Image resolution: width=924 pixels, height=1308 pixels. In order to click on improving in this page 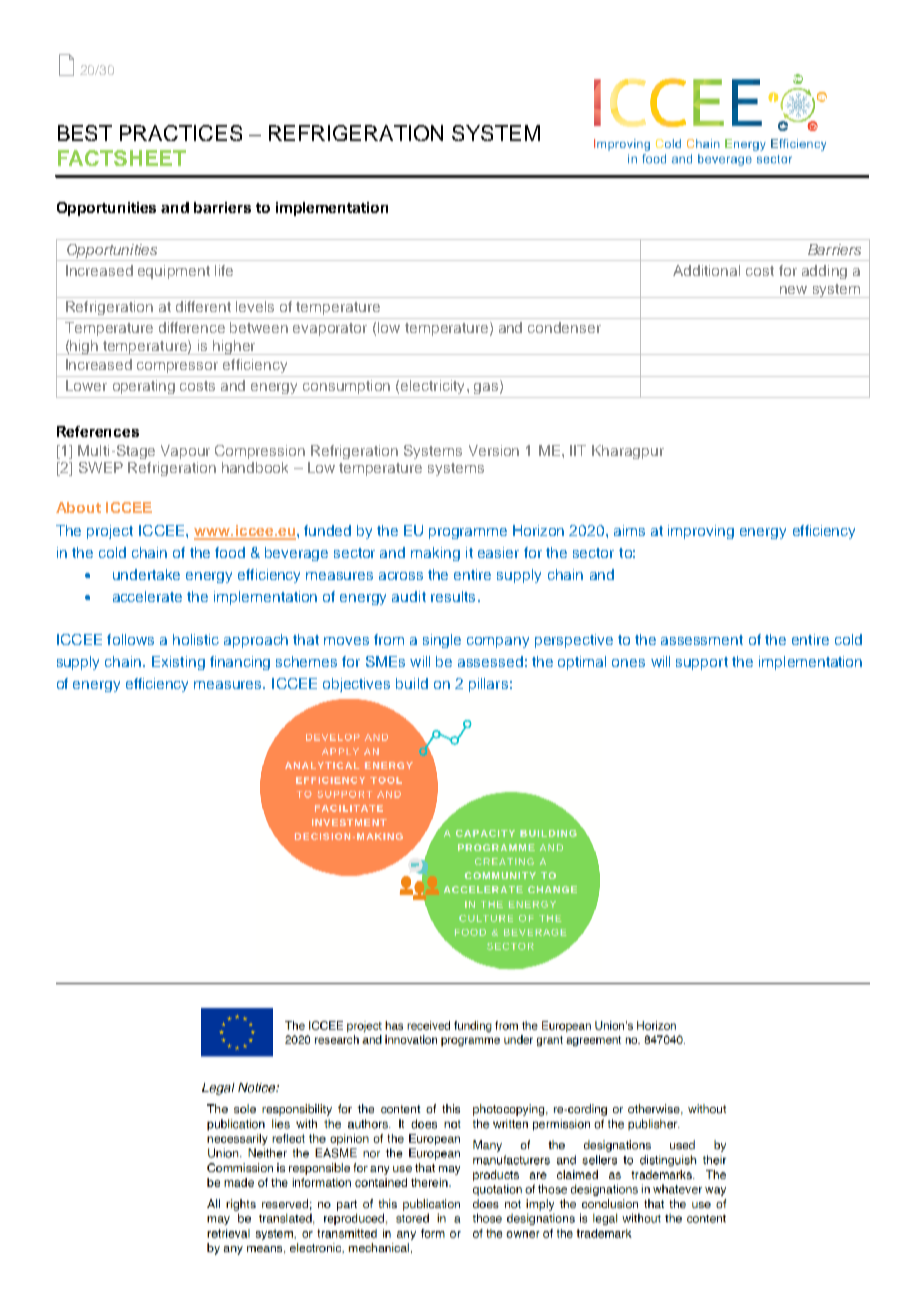, I will do `click(701, 532)`.
